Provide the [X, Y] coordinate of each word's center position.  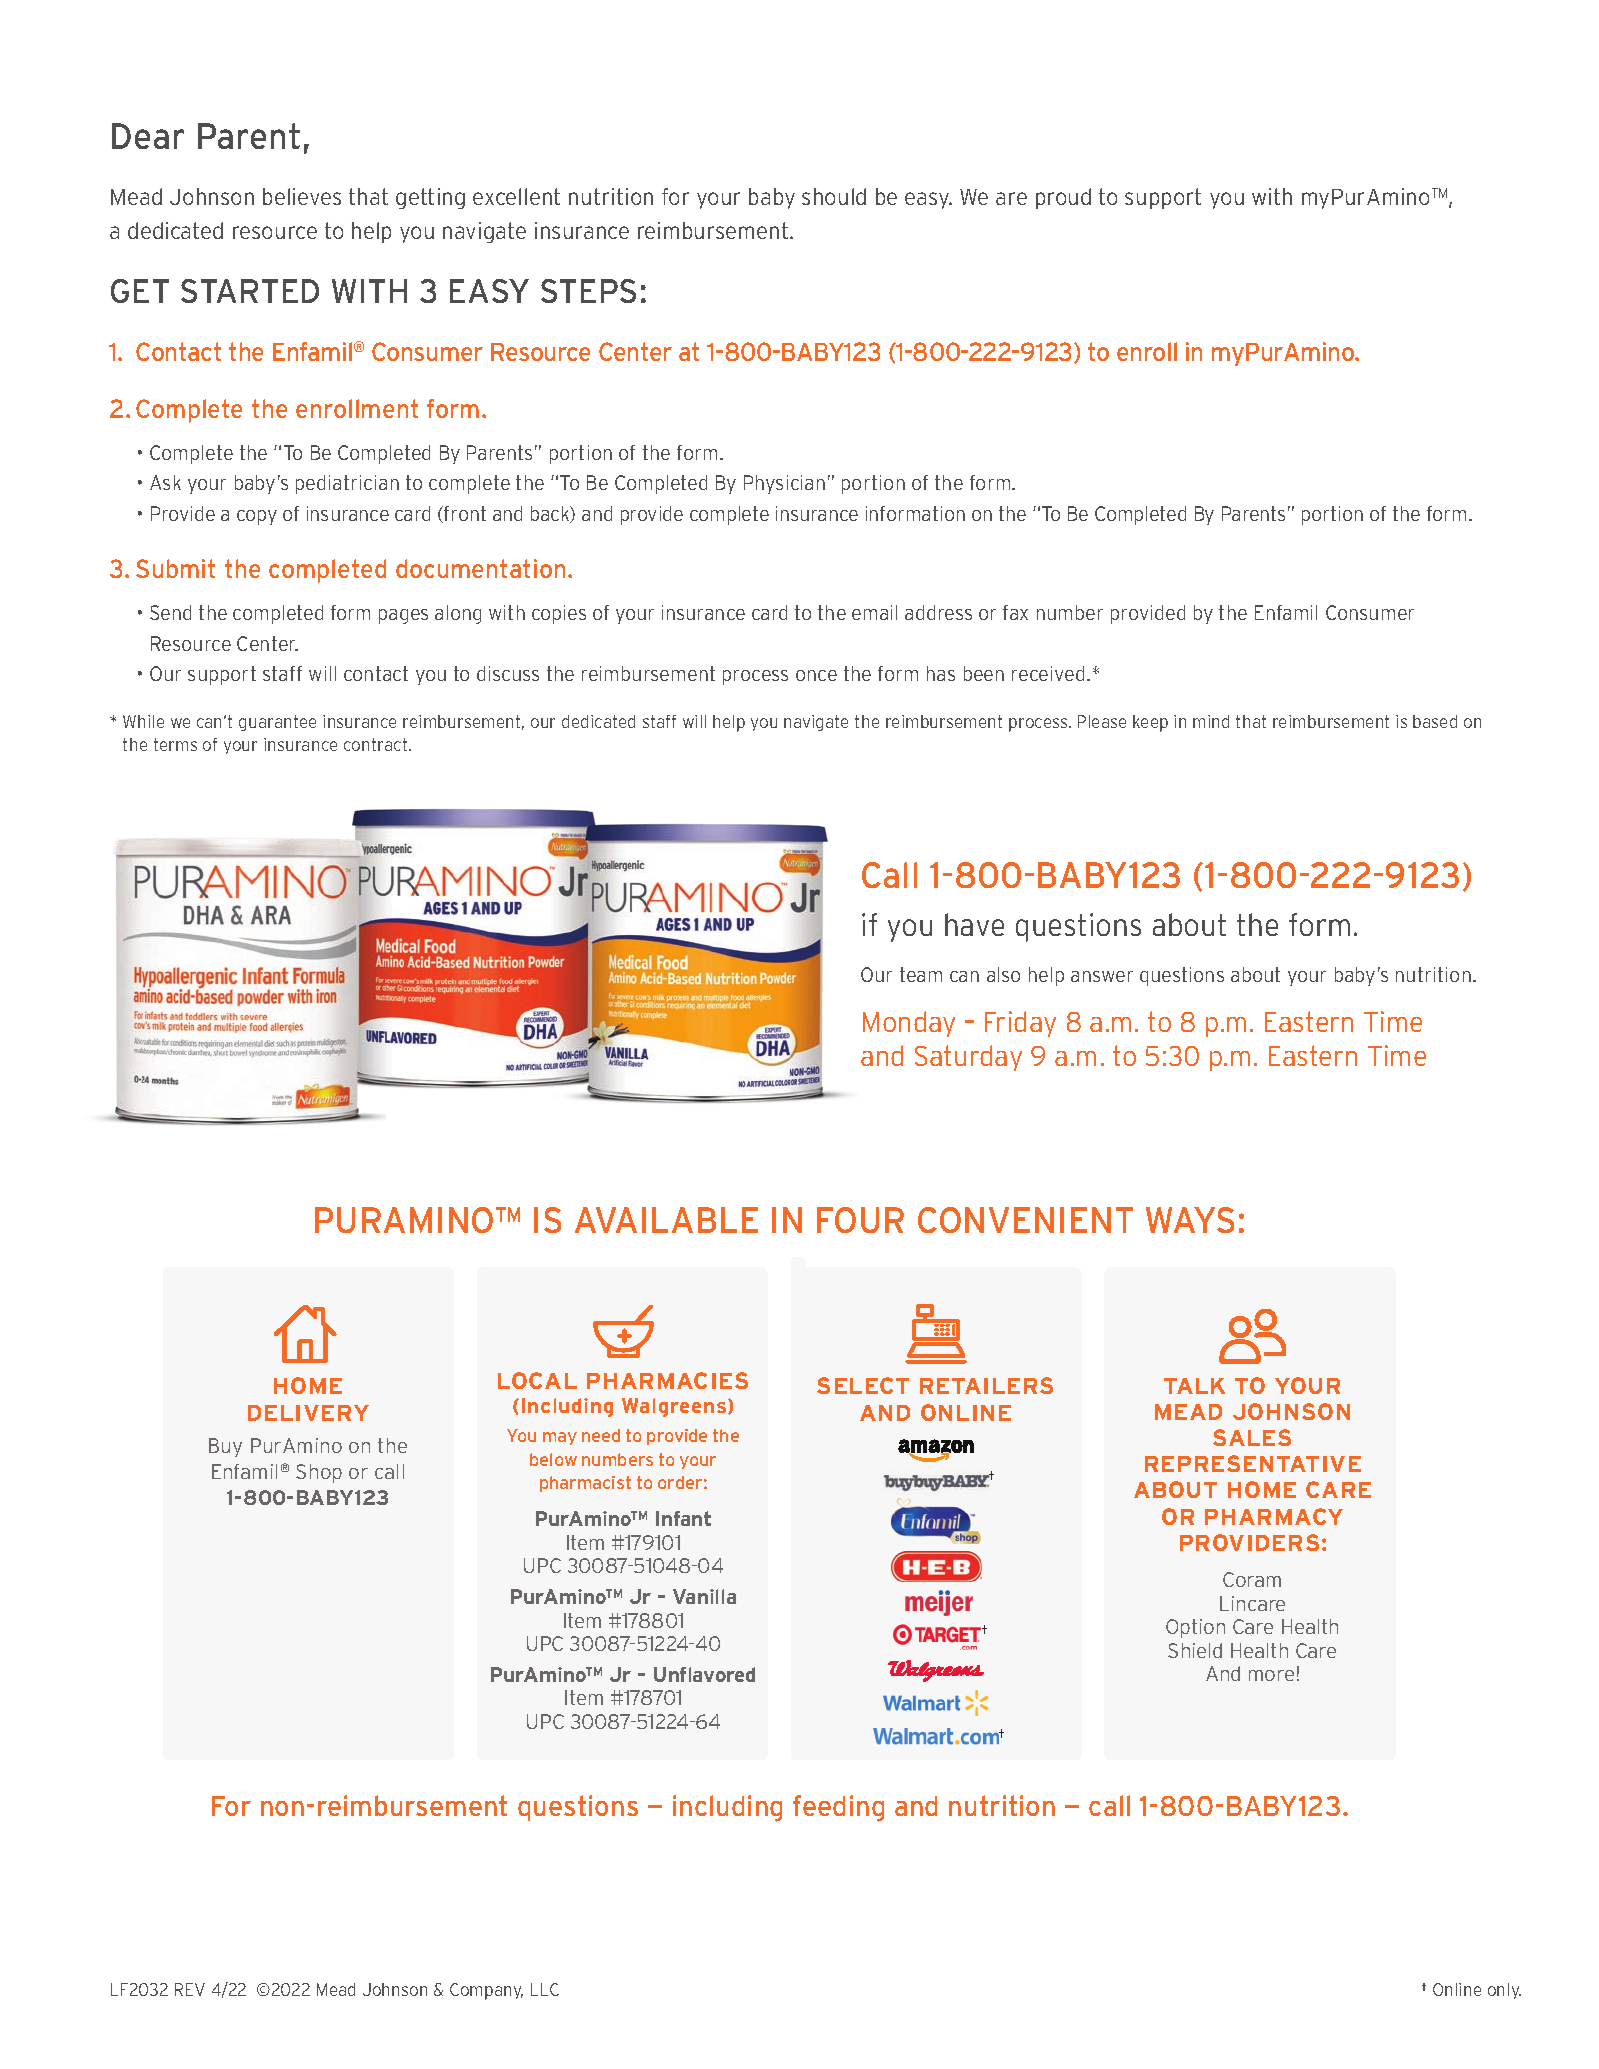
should [834, 196]
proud [1063, 198]
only [1504, 1991]
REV [190, 1989]
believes [302, 196]
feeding [838, 1808]
